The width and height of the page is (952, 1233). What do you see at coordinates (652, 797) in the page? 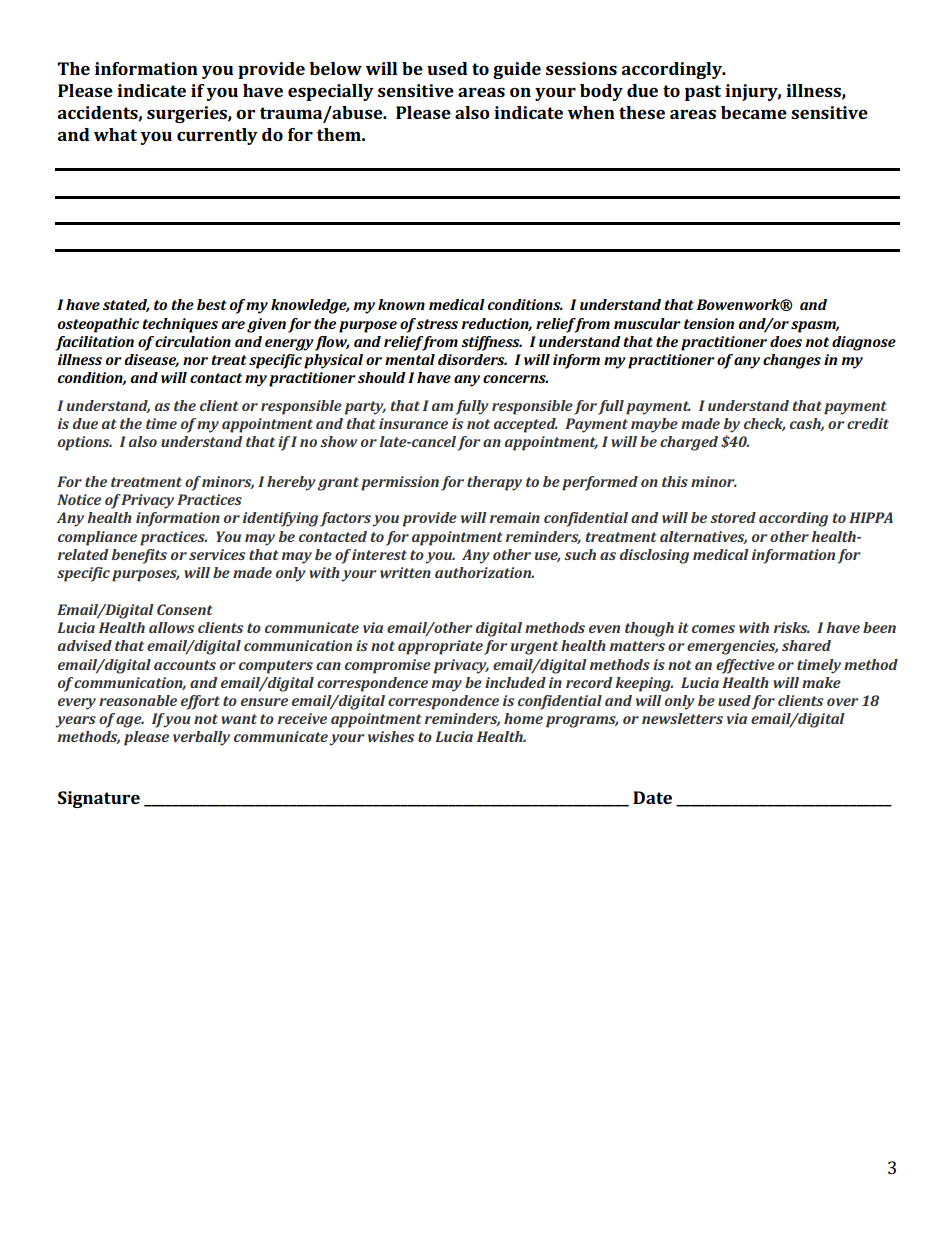
I see `Date` at bounding box center [652, 797].
